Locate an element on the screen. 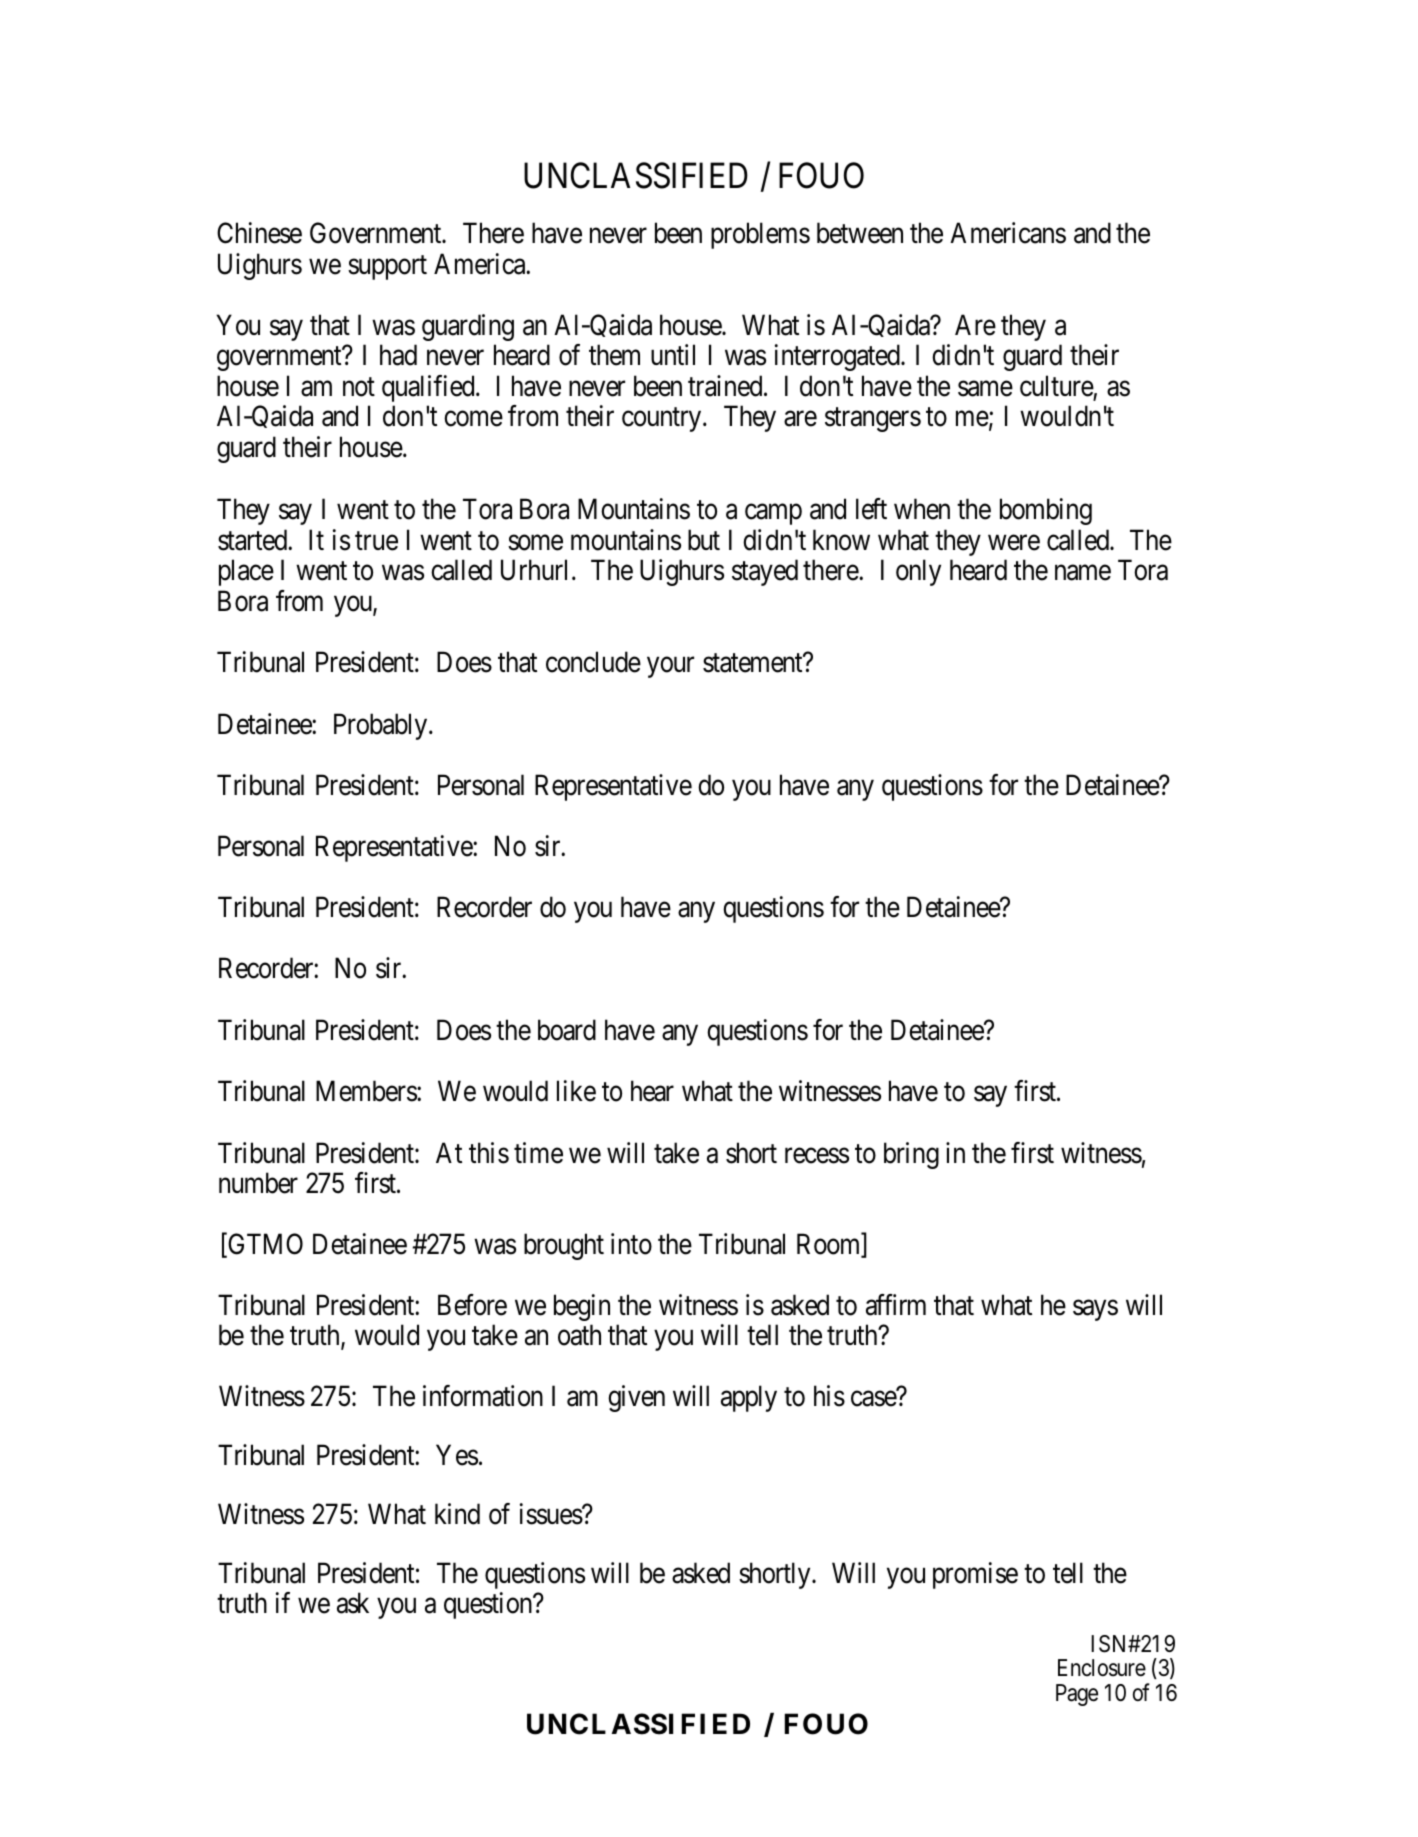  were is located at coordinates (1014, 543).
